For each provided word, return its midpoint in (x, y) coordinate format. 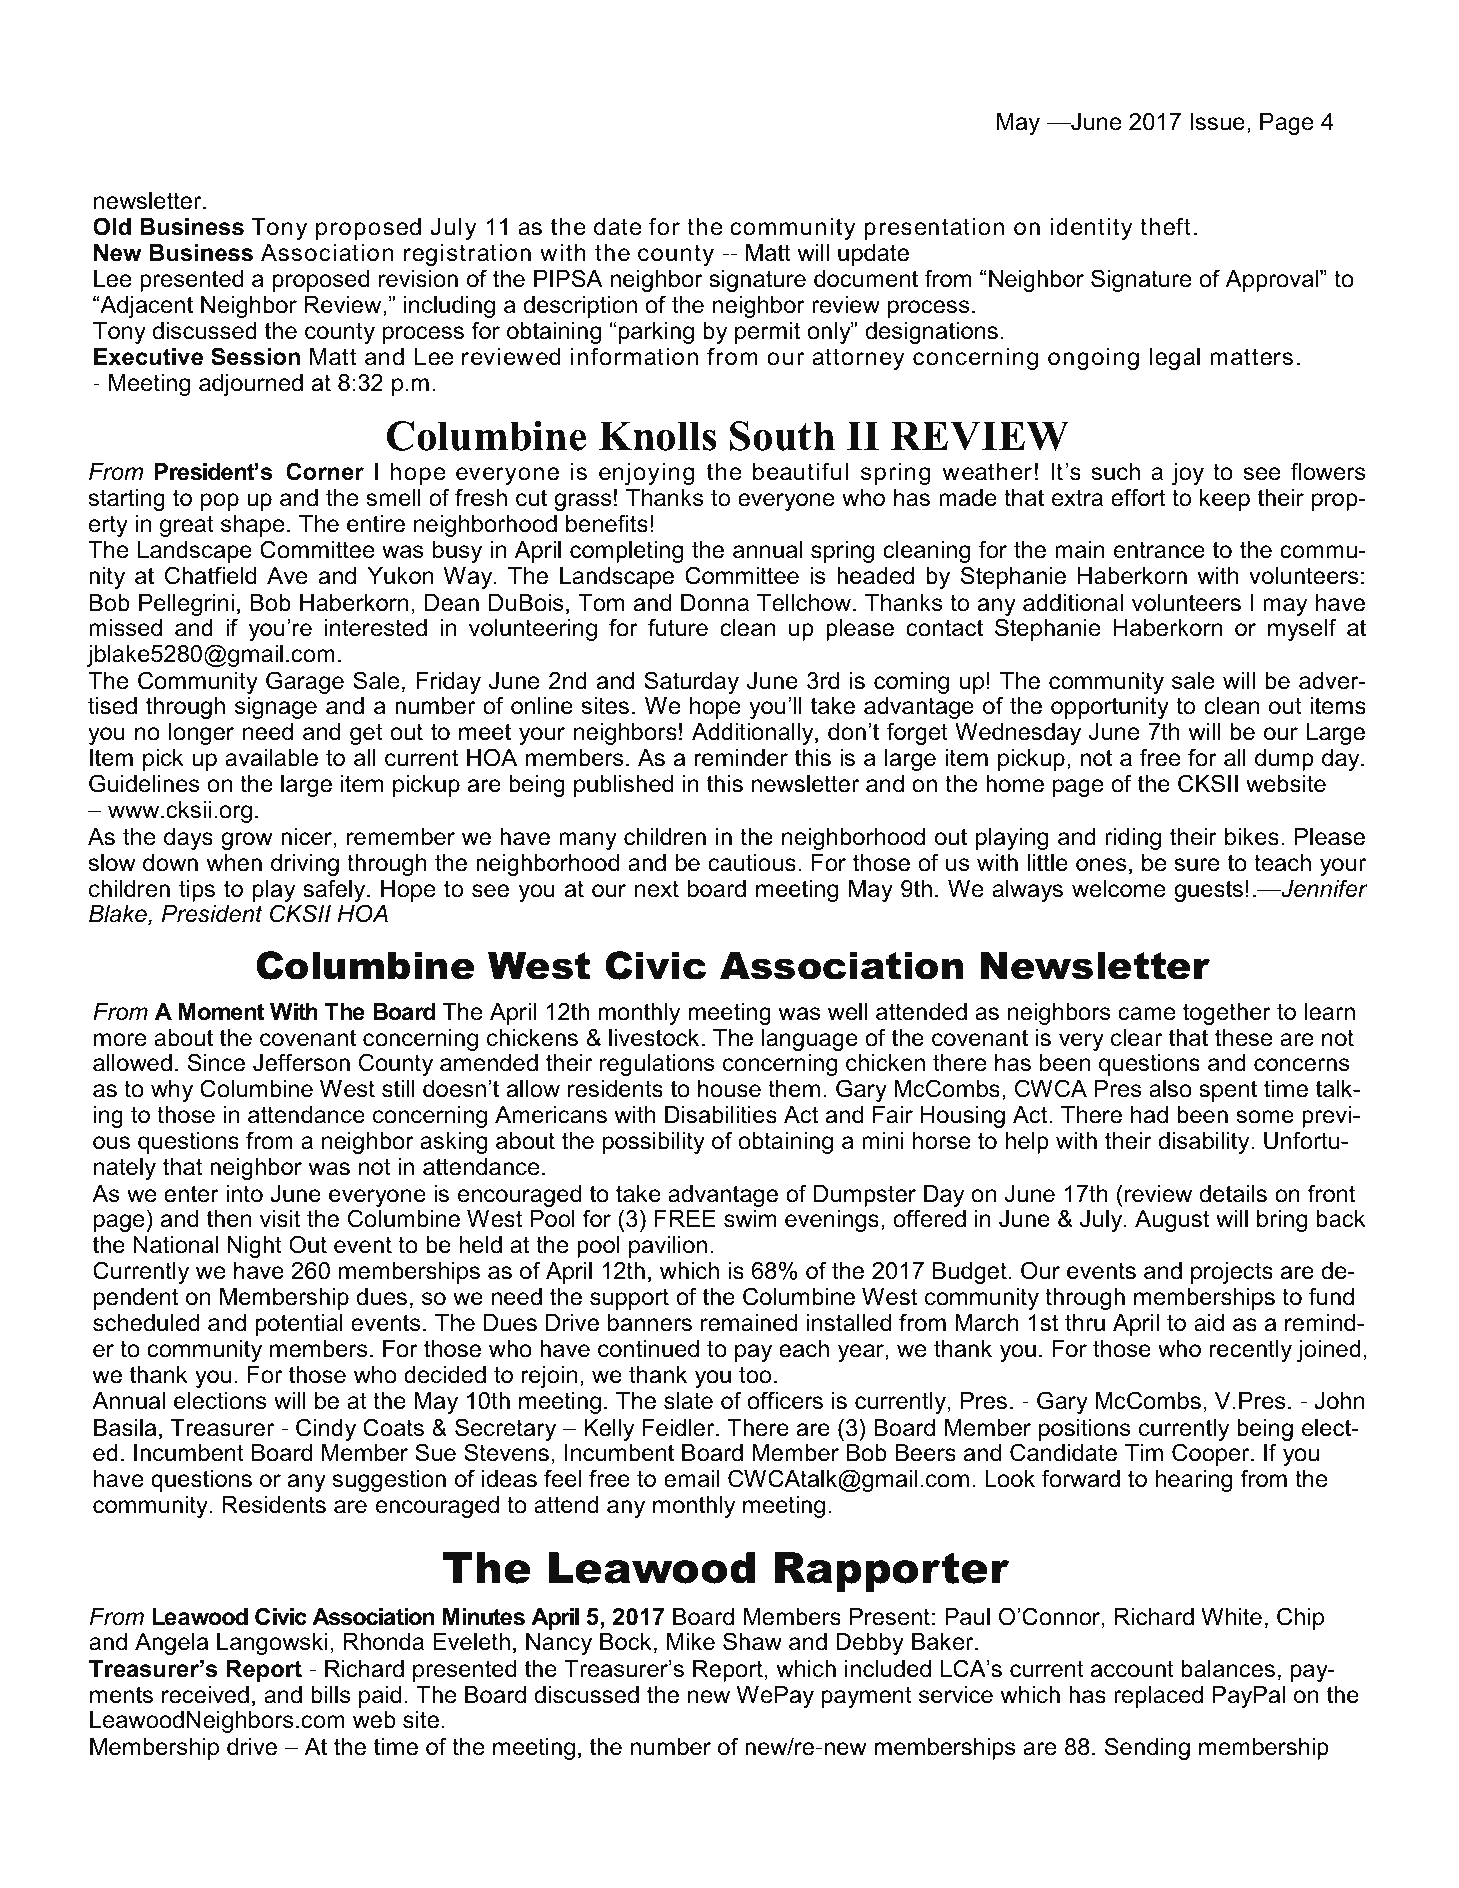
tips (197, 891)
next (657, 889)
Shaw (752, 1641)
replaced (1158, 1697)
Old (112, 226)
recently (1250, 1351)
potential (299, 1325)
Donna (715, 603)
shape (253, 526)
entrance (1159, 550)
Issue (1217, 122)
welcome (1119, 889)
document (866, 279)
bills (330, 1695)
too (755, 1375)
